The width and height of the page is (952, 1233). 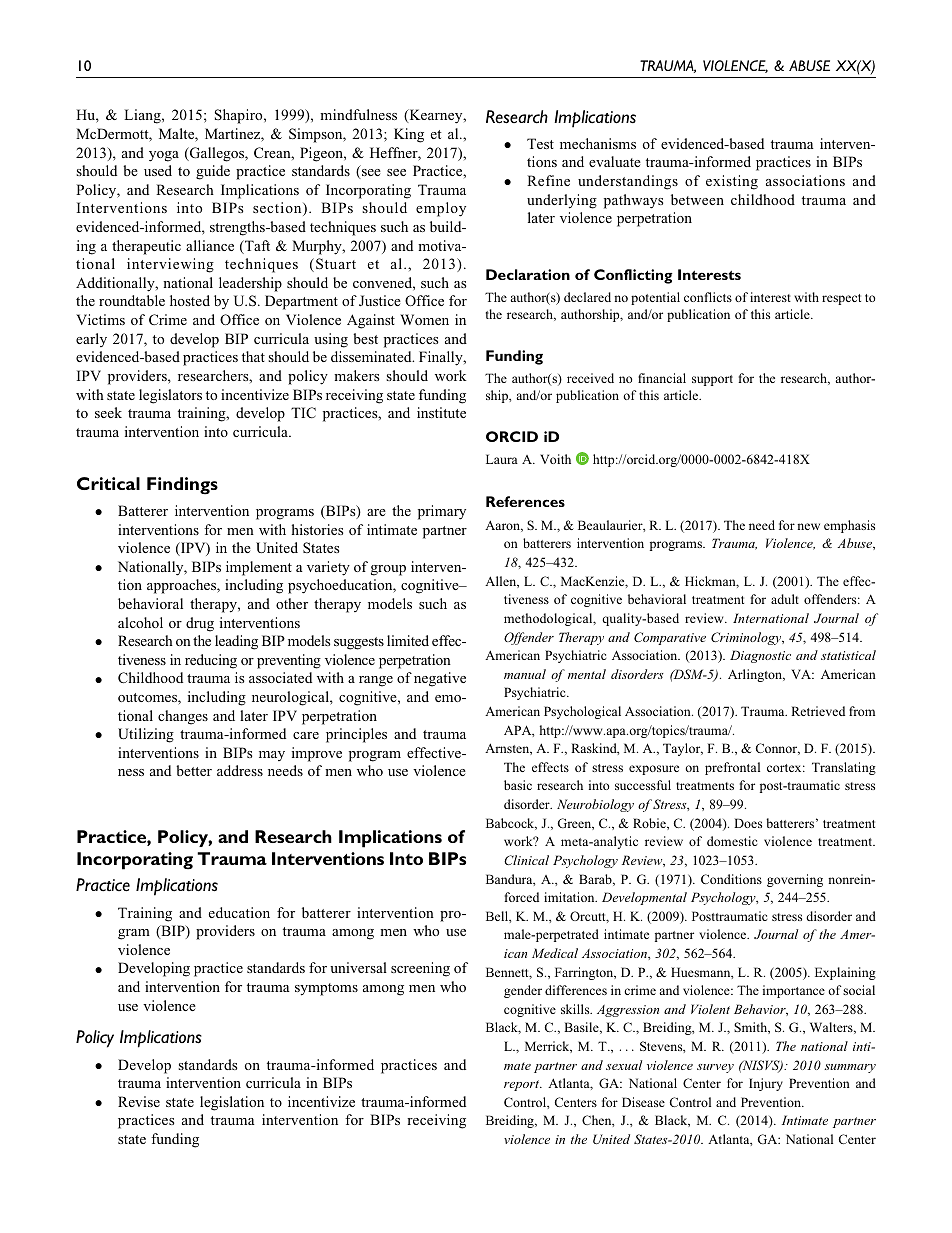 What do you see at coordinates (523, 1085) in the page?
I see `report` at bounding box center [523, 1085].
